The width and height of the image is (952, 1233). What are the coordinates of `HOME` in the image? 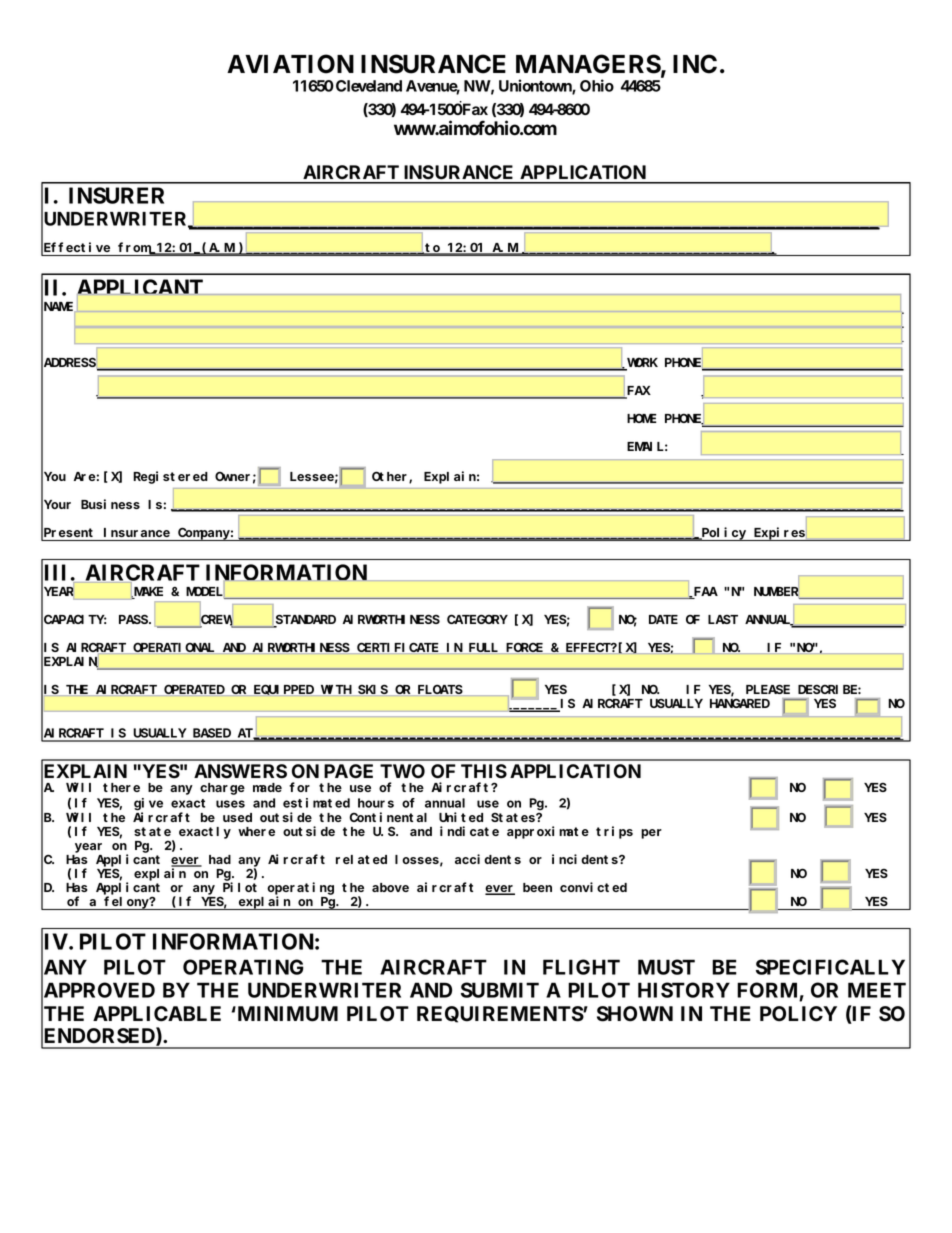 It's located at (642, 418).
